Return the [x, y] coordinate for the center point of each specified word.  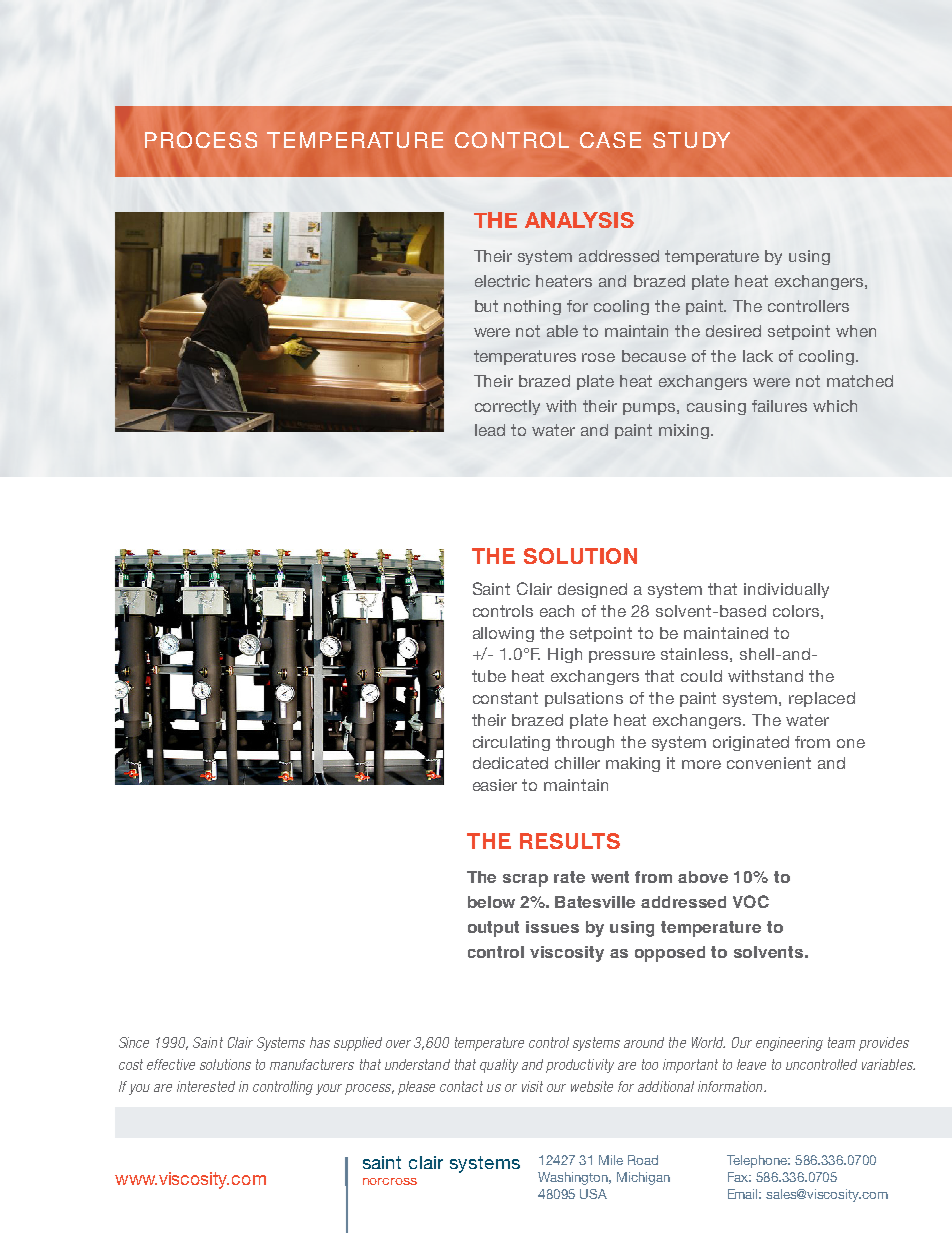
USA [593, 1194]
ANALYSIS [579, 220]
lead [490, 430]
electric [502, 281]
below [491, 902]
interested [206, 1086]
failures [779, 406]
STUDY [691, 140]
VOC [751, 901]
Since [134, 1042]
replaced [822, 699]
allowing [503, 634]
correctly [507, 407]
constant [505, 698]
